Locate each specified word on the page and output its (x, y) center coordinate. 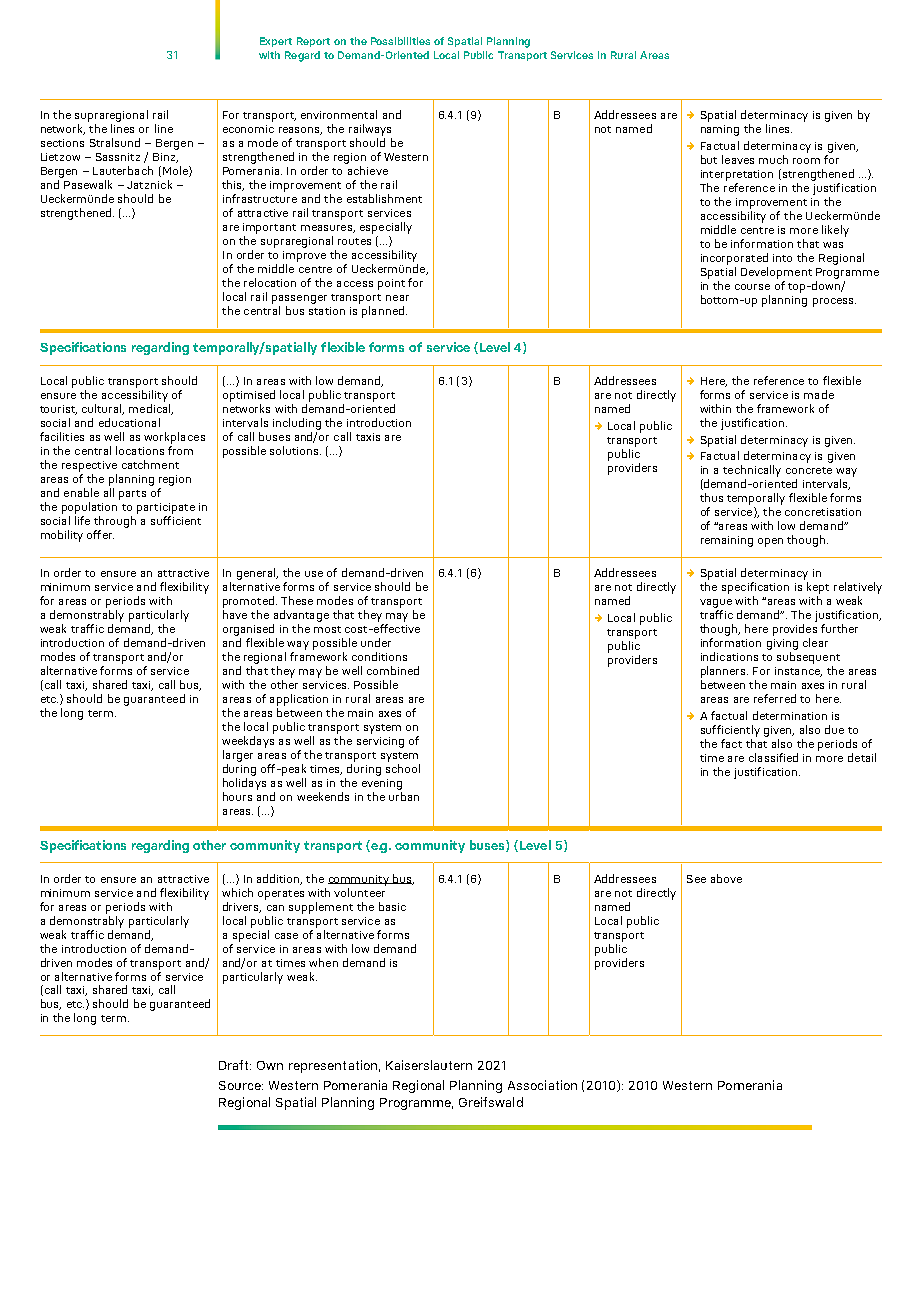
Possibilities (400, 41)
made (819, 394)
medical (151, 409)
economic (248, 129)
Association (542, 1085)
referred (775, 698)
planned (383, 312)
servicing (380, 742)
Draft (235, 1065)
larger (238, 756)
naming (720, 130)
